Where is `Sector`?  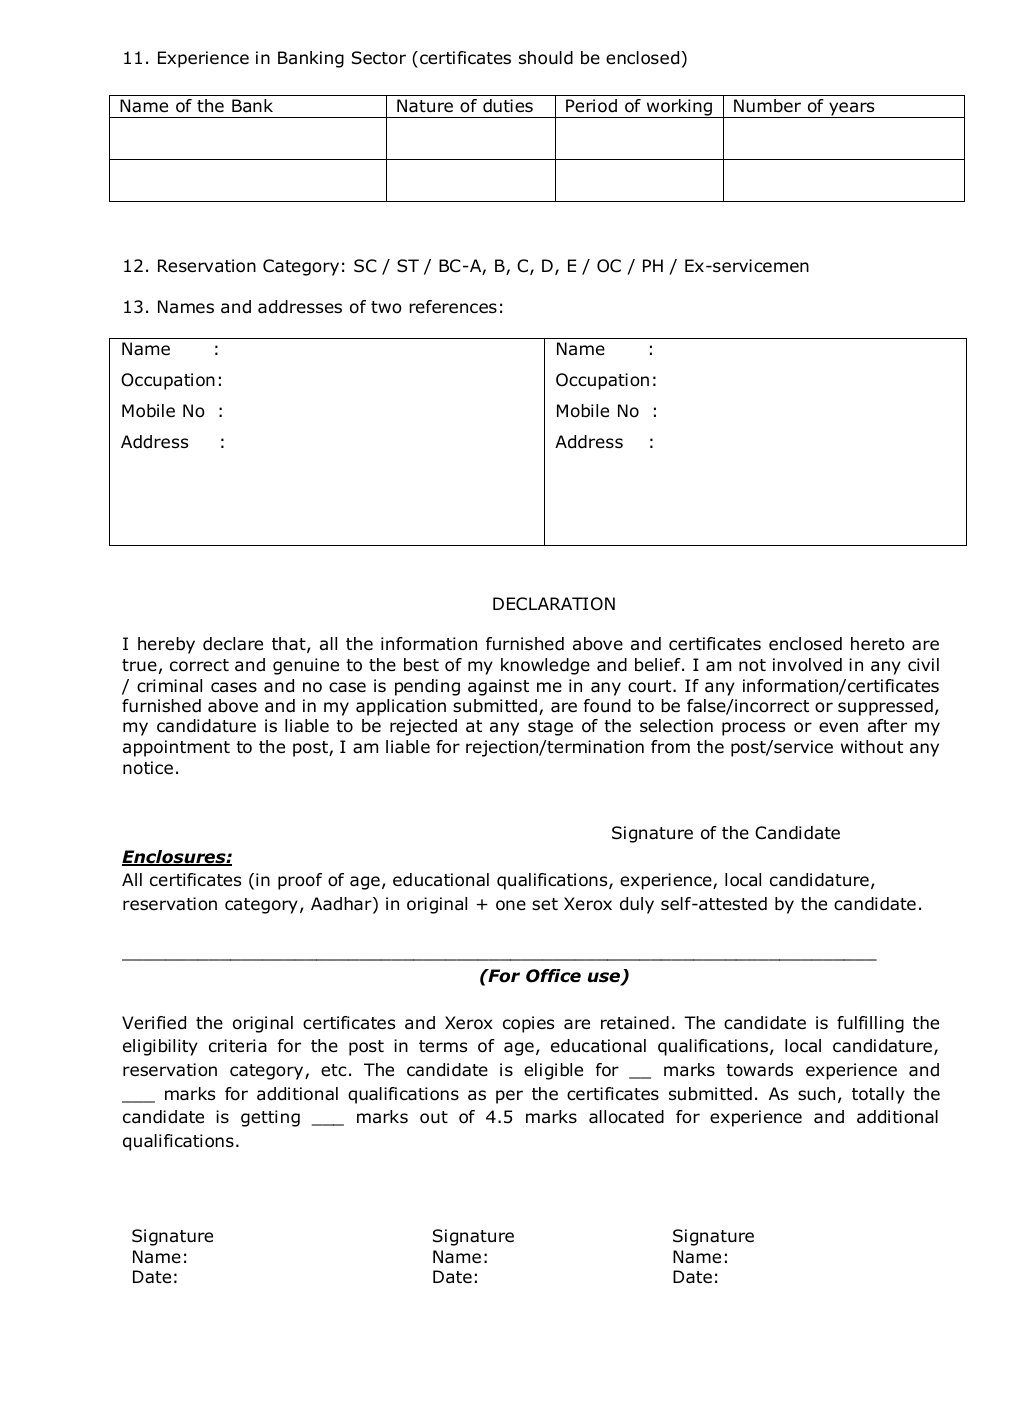
Sector is located at coordinates (379, 58).
